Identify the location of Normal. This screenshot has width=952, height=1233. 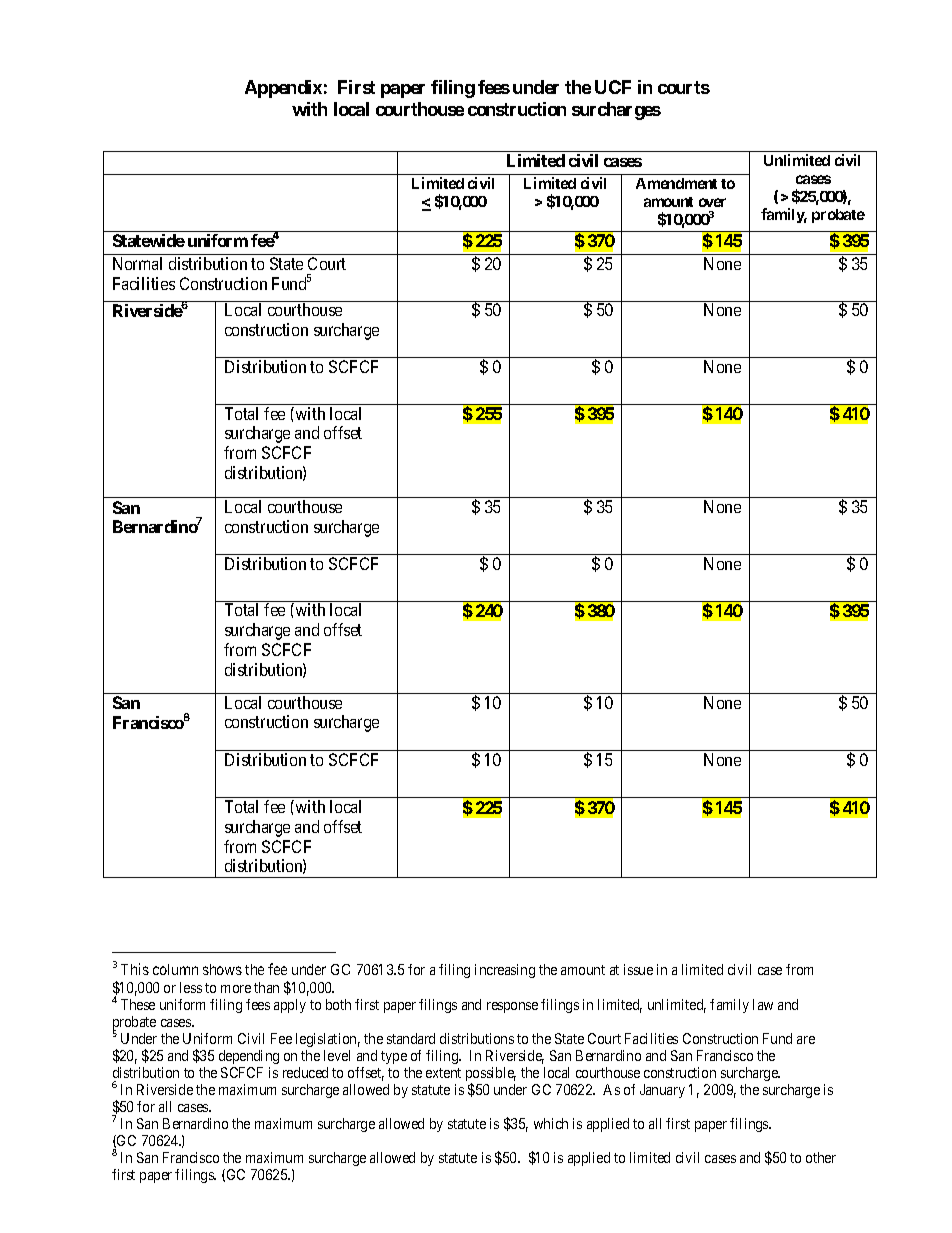
(137, 263).
